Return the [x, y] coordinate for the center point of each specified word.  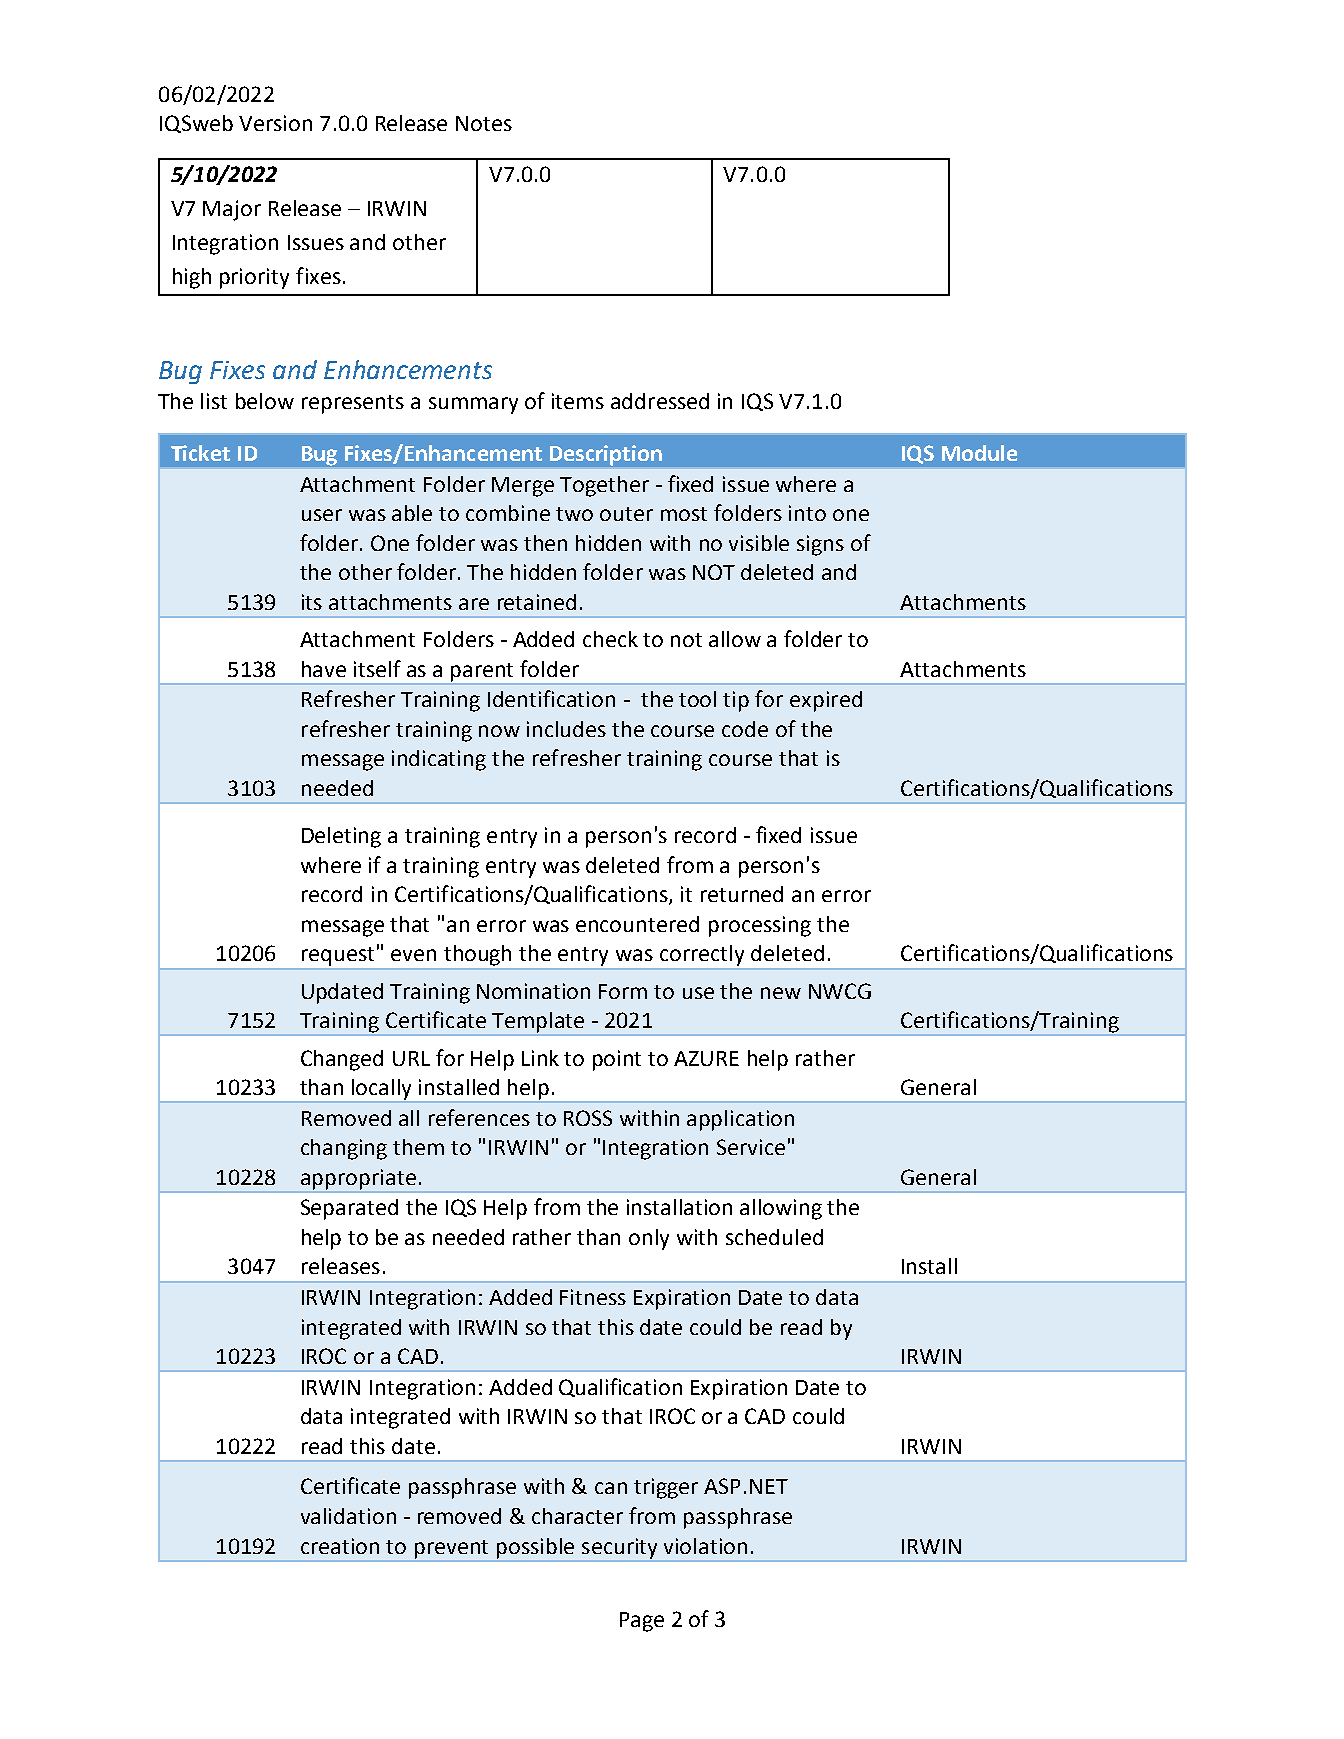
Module [979, 453]
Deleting [341, 837]
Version [275, 123]
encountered [637, 924]
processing [760, 926]
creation [340, 1546]
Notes [484, 123]
